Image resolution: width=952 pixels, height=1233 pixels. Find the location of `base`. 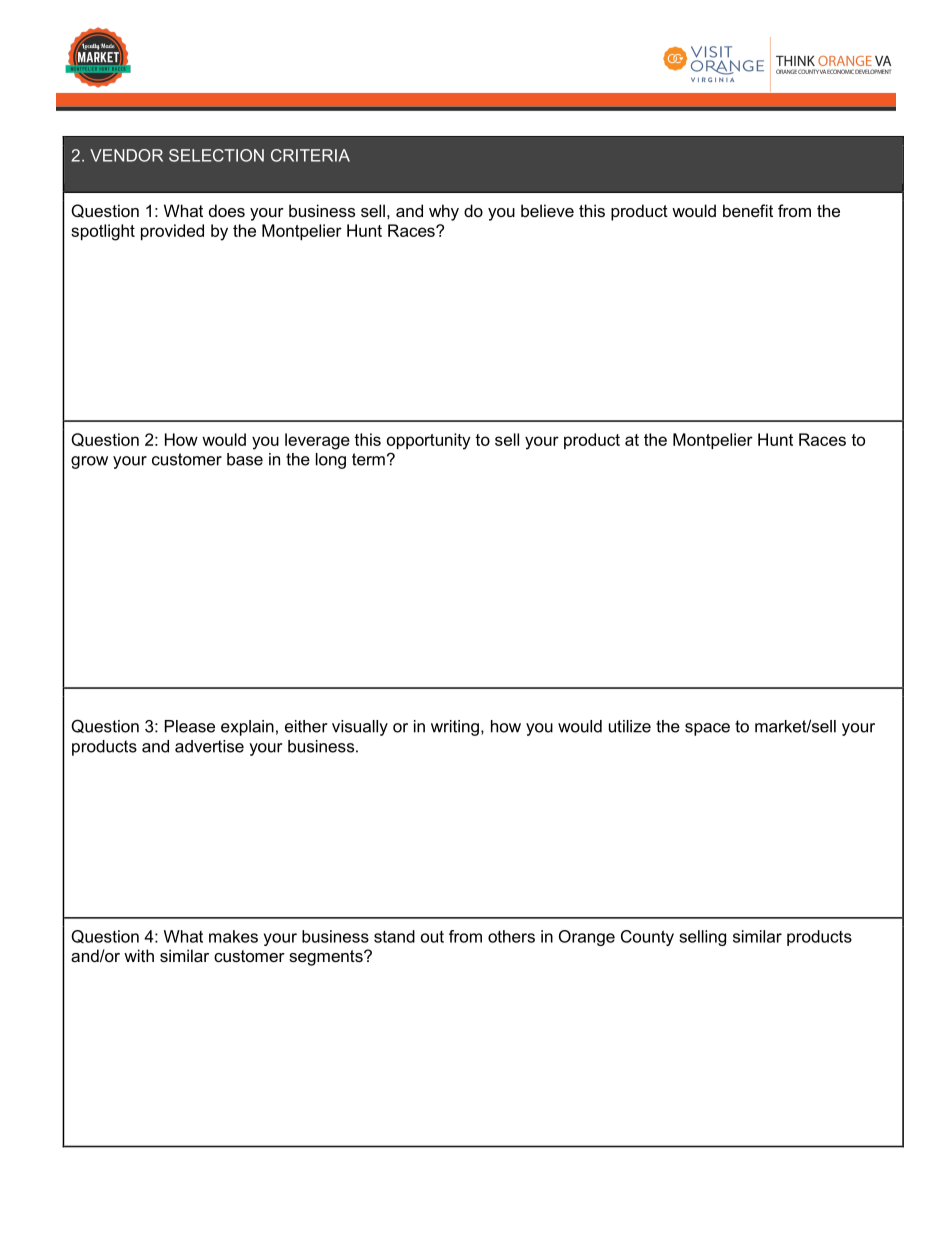

base is located at coordinates (245, 459).
